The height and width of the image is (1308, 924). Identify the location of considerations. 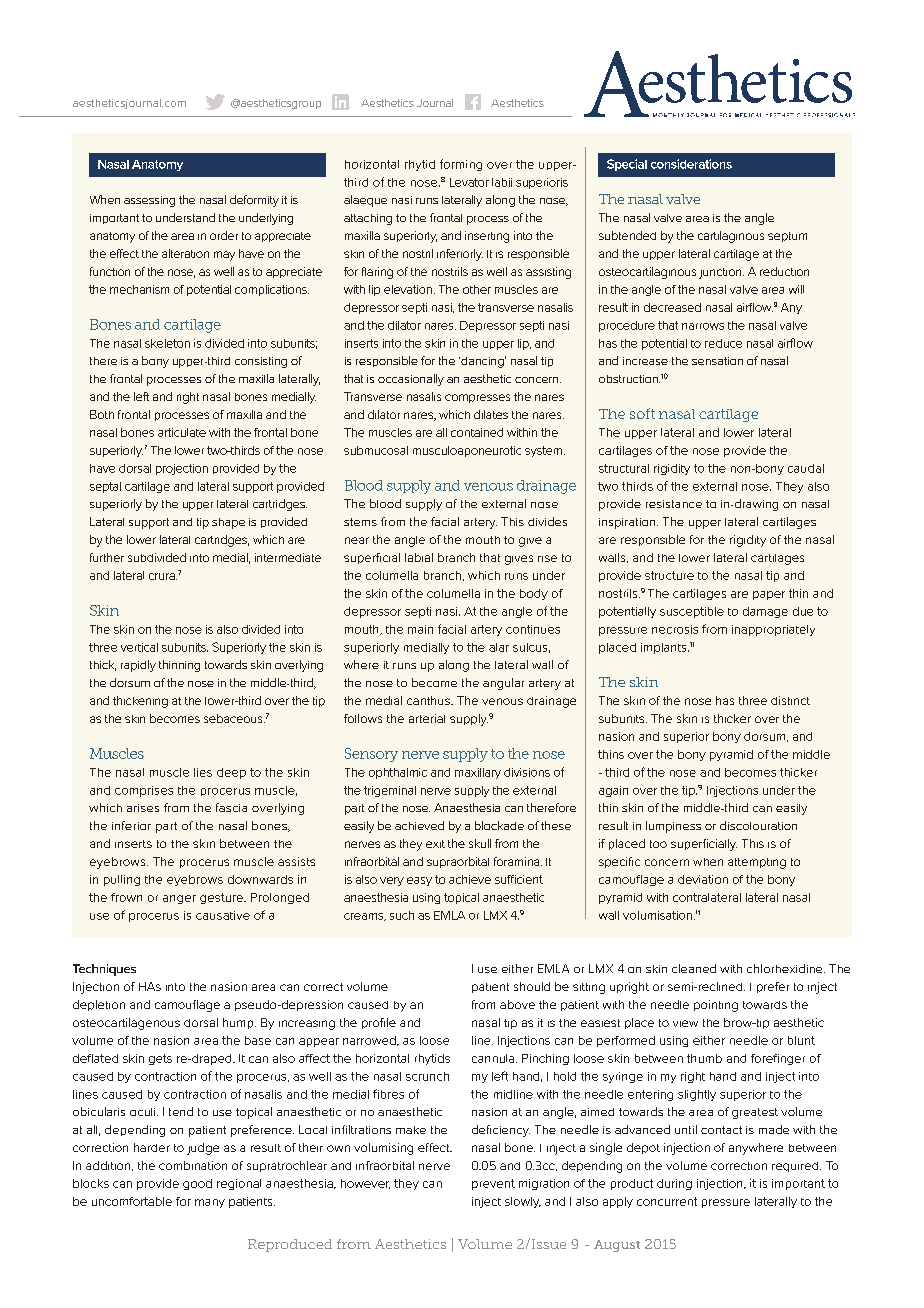
(691, 164).
